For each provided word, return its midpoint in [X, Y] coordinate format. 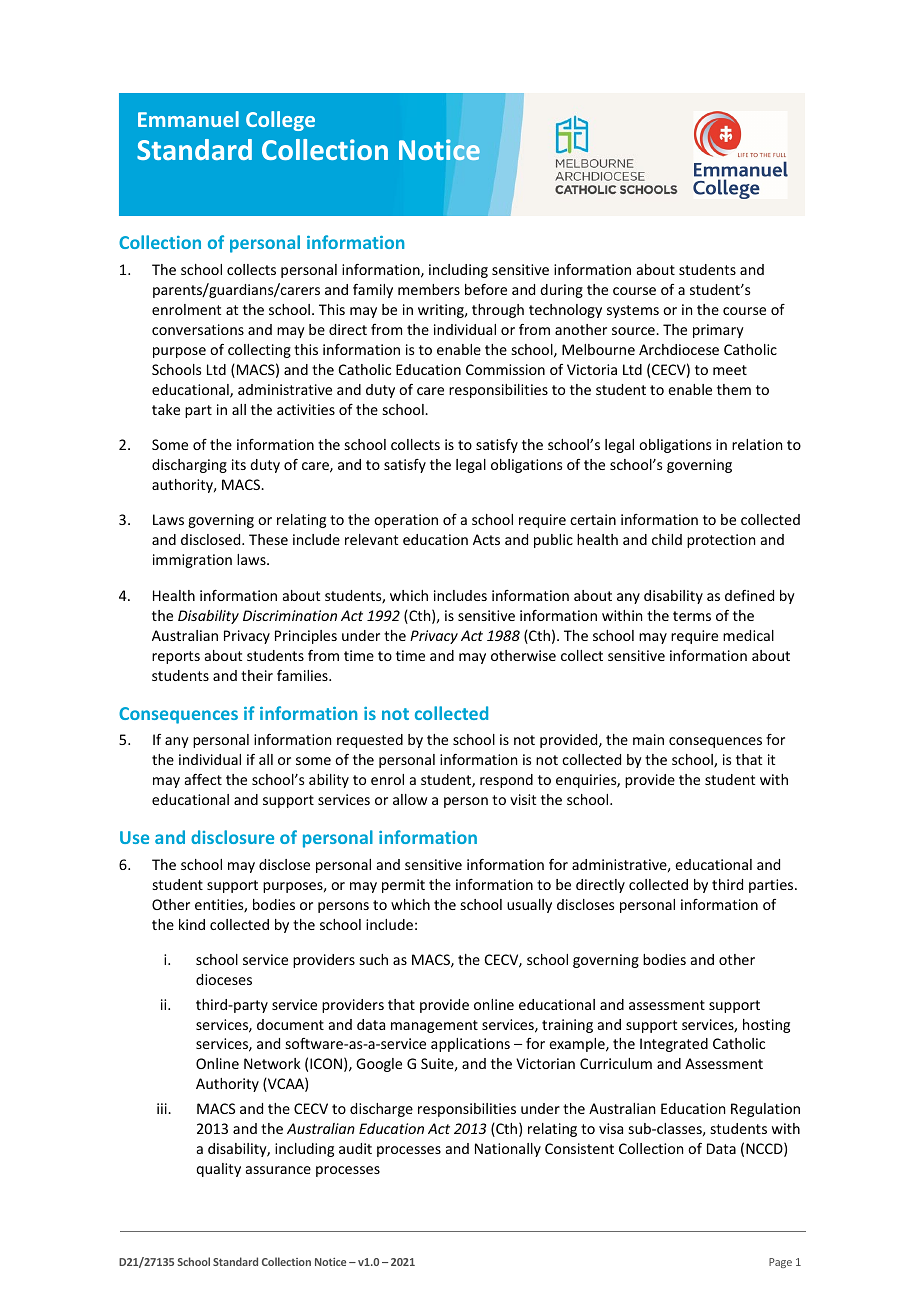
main [648, 739]
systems [633, 311]
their [257, 675]
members [429, 289]
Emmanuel [188, 119]
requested [370, 741]
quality [218, 1170]
